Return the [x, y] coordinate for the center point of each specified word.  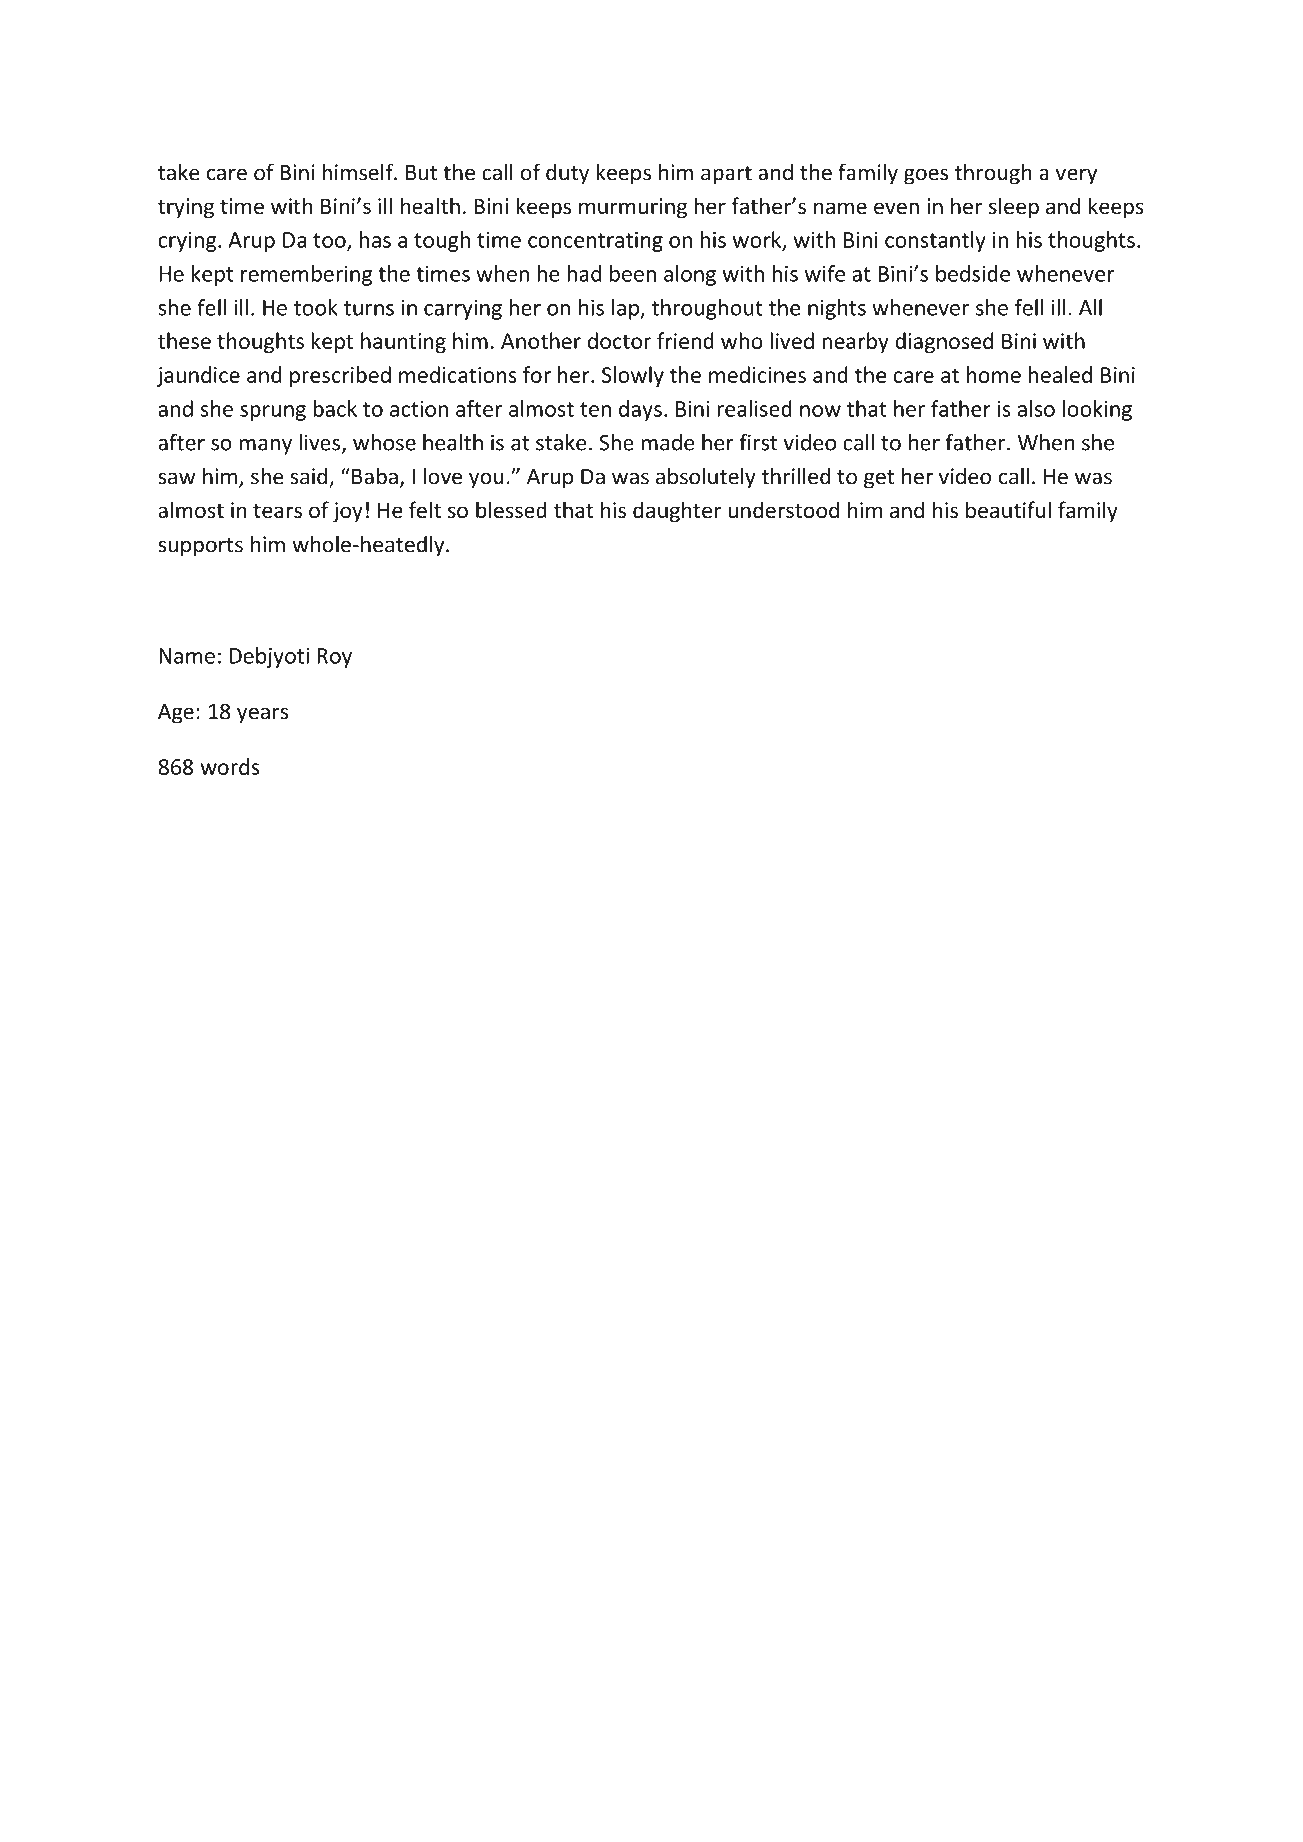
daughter [677, 512]
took [316, 307]
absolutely [706, 478]
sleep [1014, 208]
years [262, 715]
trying [186, 208]
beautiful [1008, 510]
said [310, 477]
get [879, 479]
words [230, 766]
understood [783, 510]
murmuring [633, 208]
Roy [334, 658]
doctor [619, 340]
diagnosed [944, 342]
